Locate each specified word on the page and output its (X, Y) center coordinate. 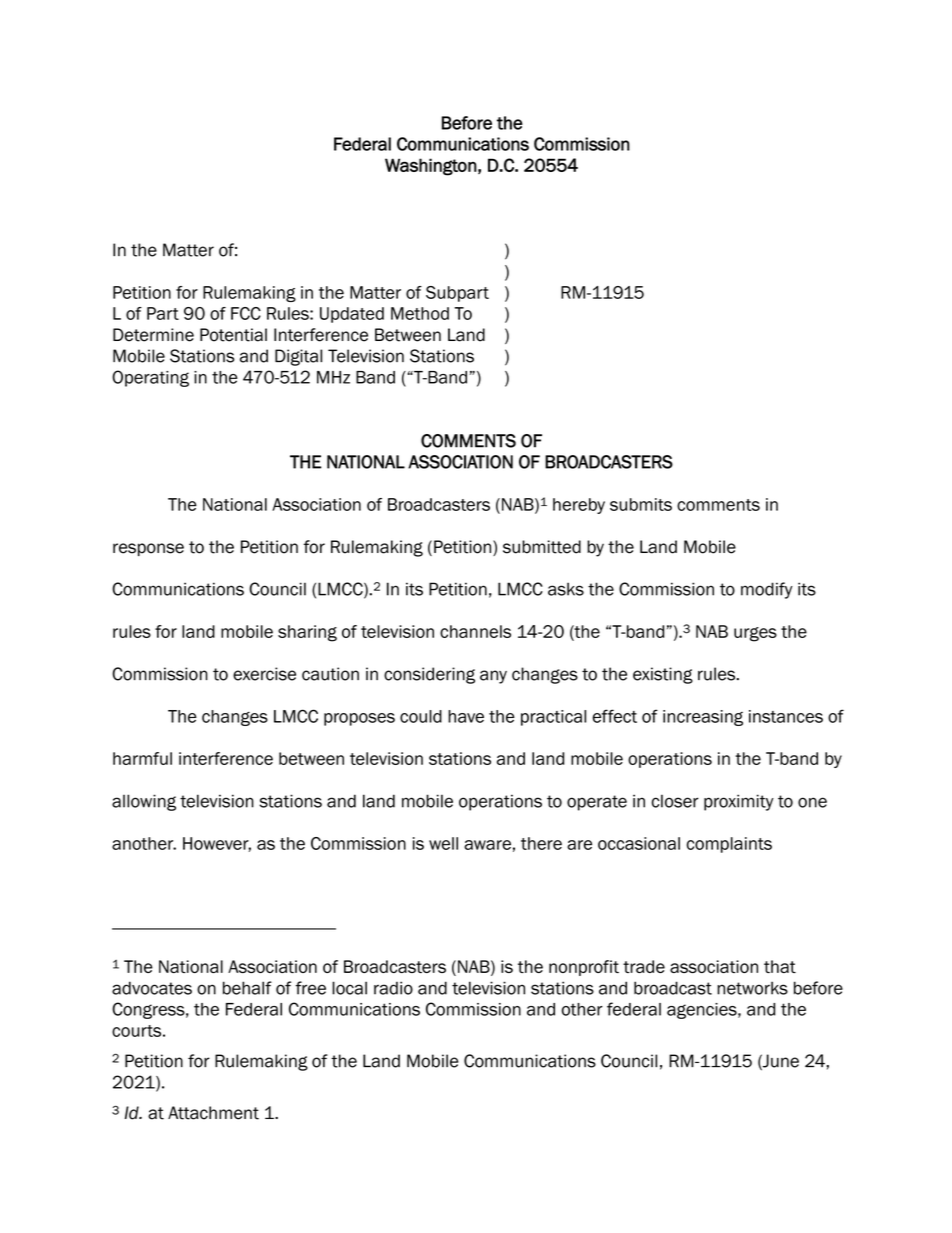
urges (755, 634)
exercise (264, 674)
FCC (246, 313)
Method (420, 313)
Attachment (213, 1113)
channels (475, 631)
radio (393, 988)
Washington (431, 167)
